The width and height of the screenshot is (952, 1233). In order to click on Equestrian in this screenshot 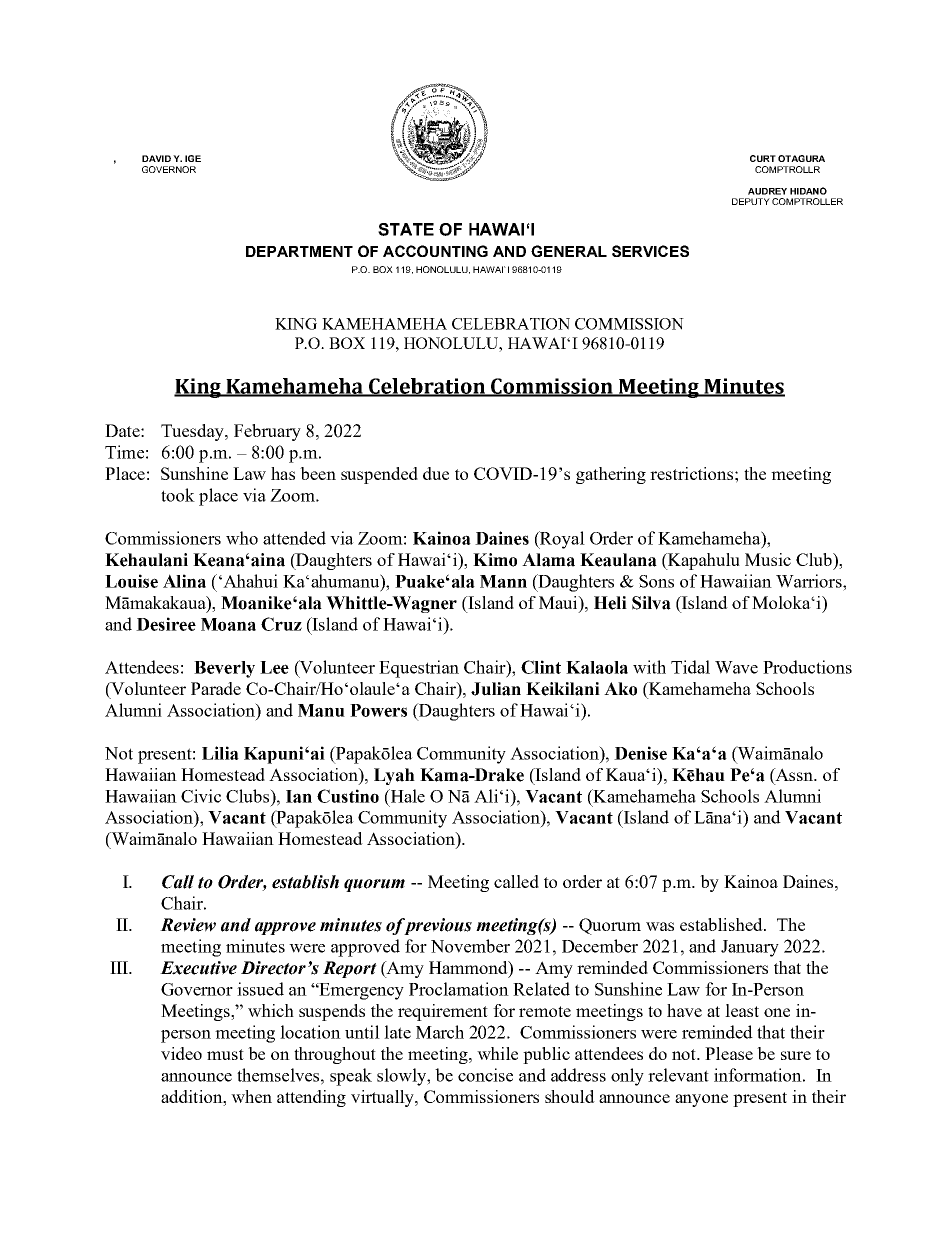, I will do `click(419, 669)`.
